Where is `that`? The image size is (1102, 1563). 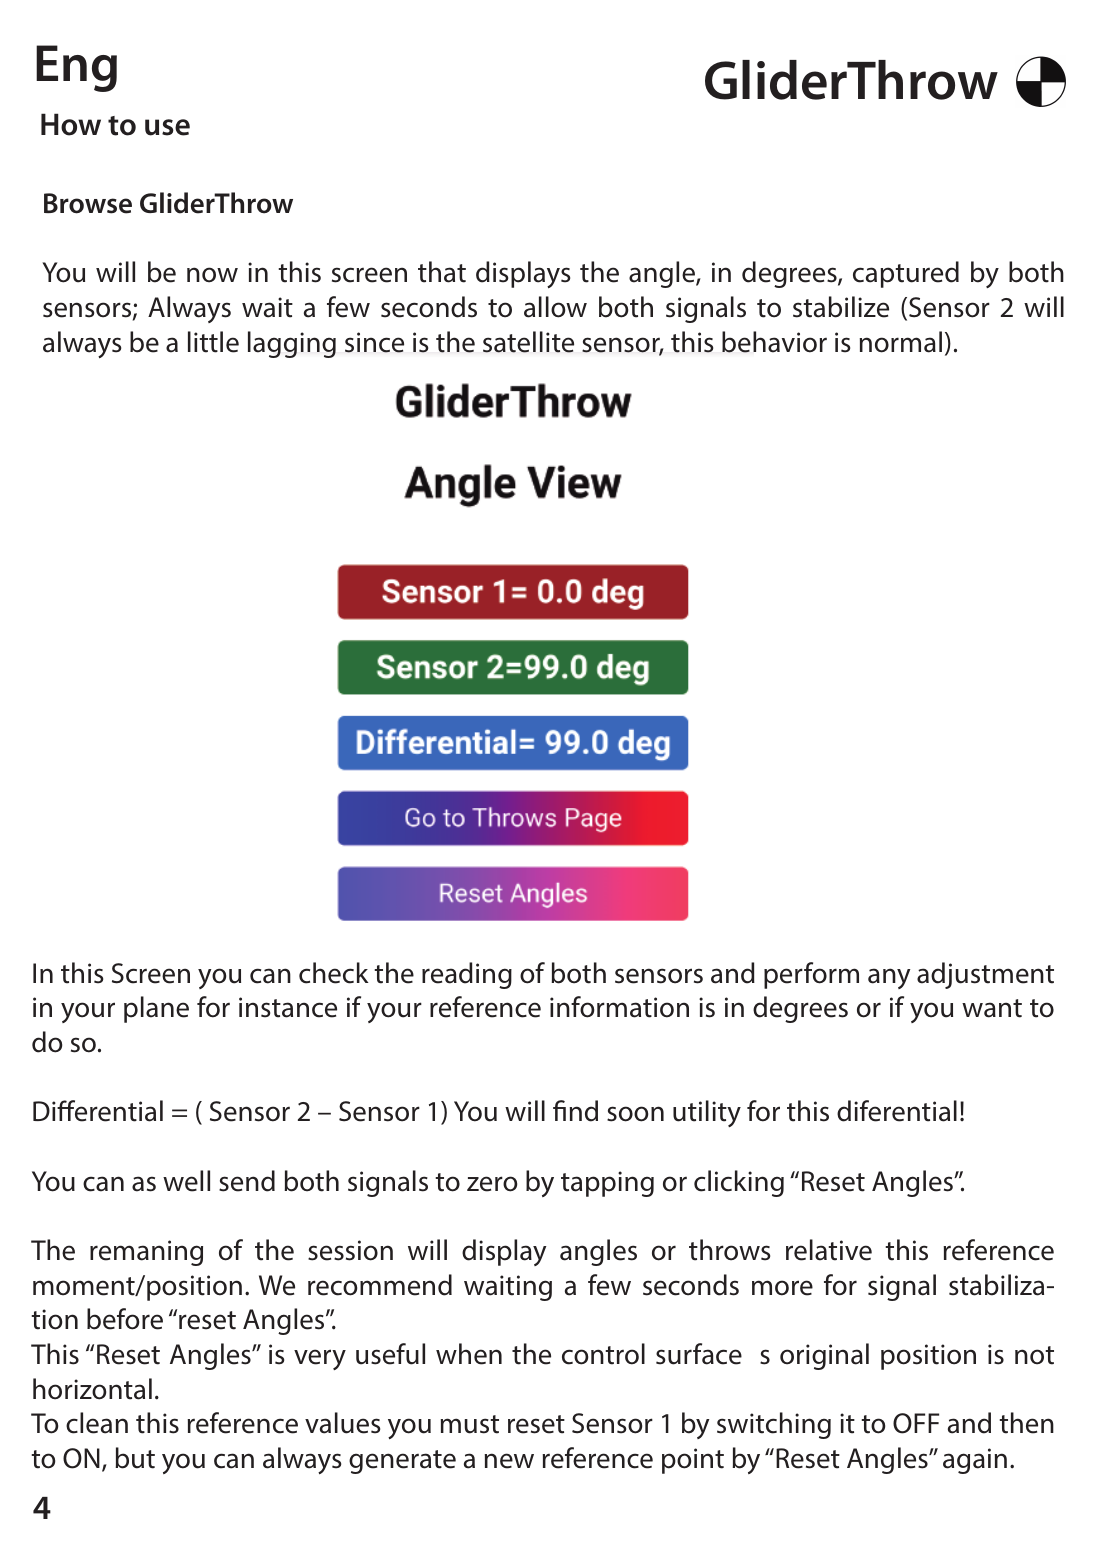
that is located at coordinates (442, 272).
